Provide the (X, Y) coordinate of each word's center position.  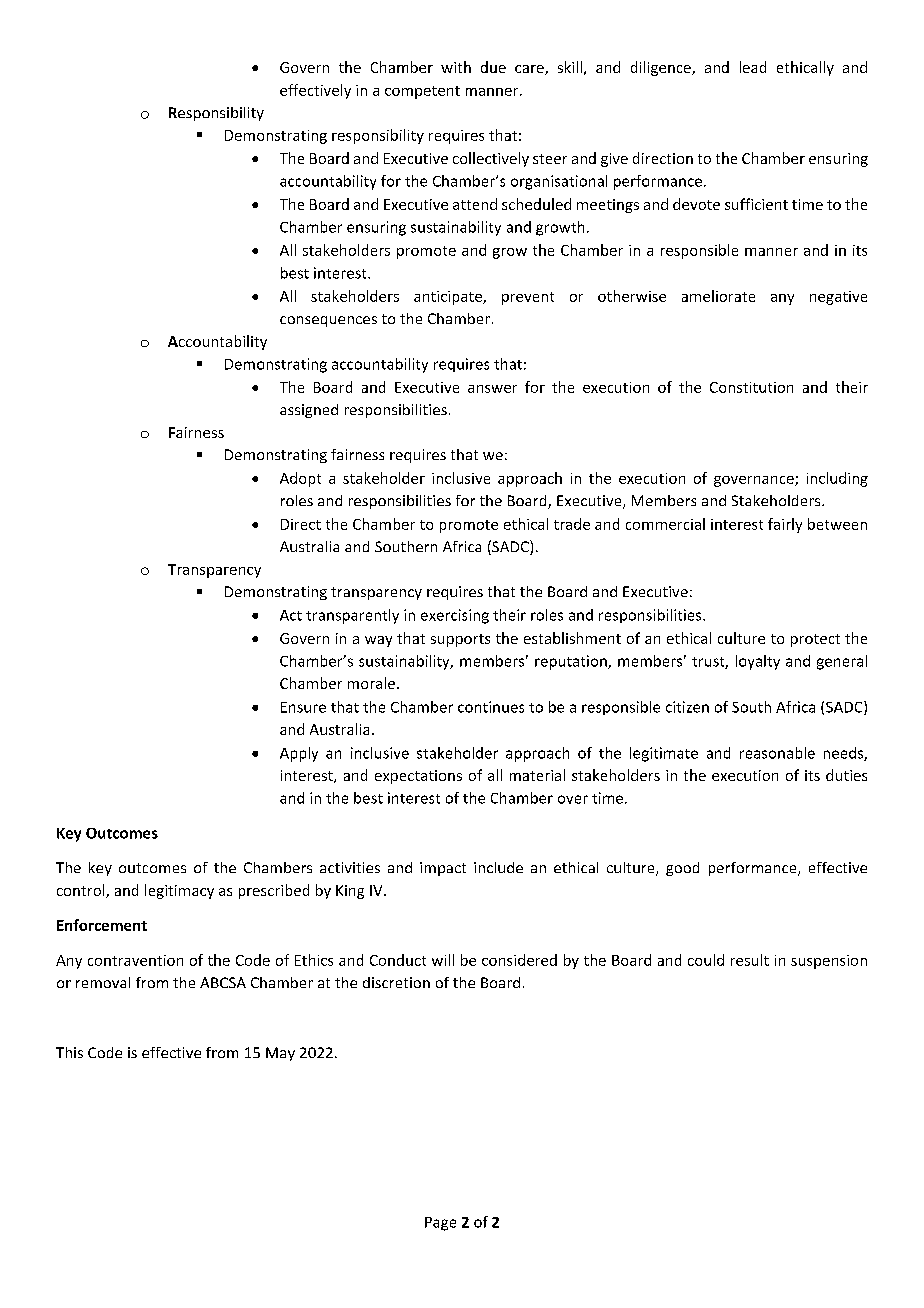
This (69, 1052)
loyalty (758, 662)
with (456, 67)
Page (440, 1224)
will (443, 960)
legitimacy (179, 891)
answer (492, 389)
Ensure (303, 707)
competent (422, 92)
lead (753, 67)
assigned (309, 411)
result (750, 960)
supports (460, 640)
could (706, 960)
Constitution (751, 387)
